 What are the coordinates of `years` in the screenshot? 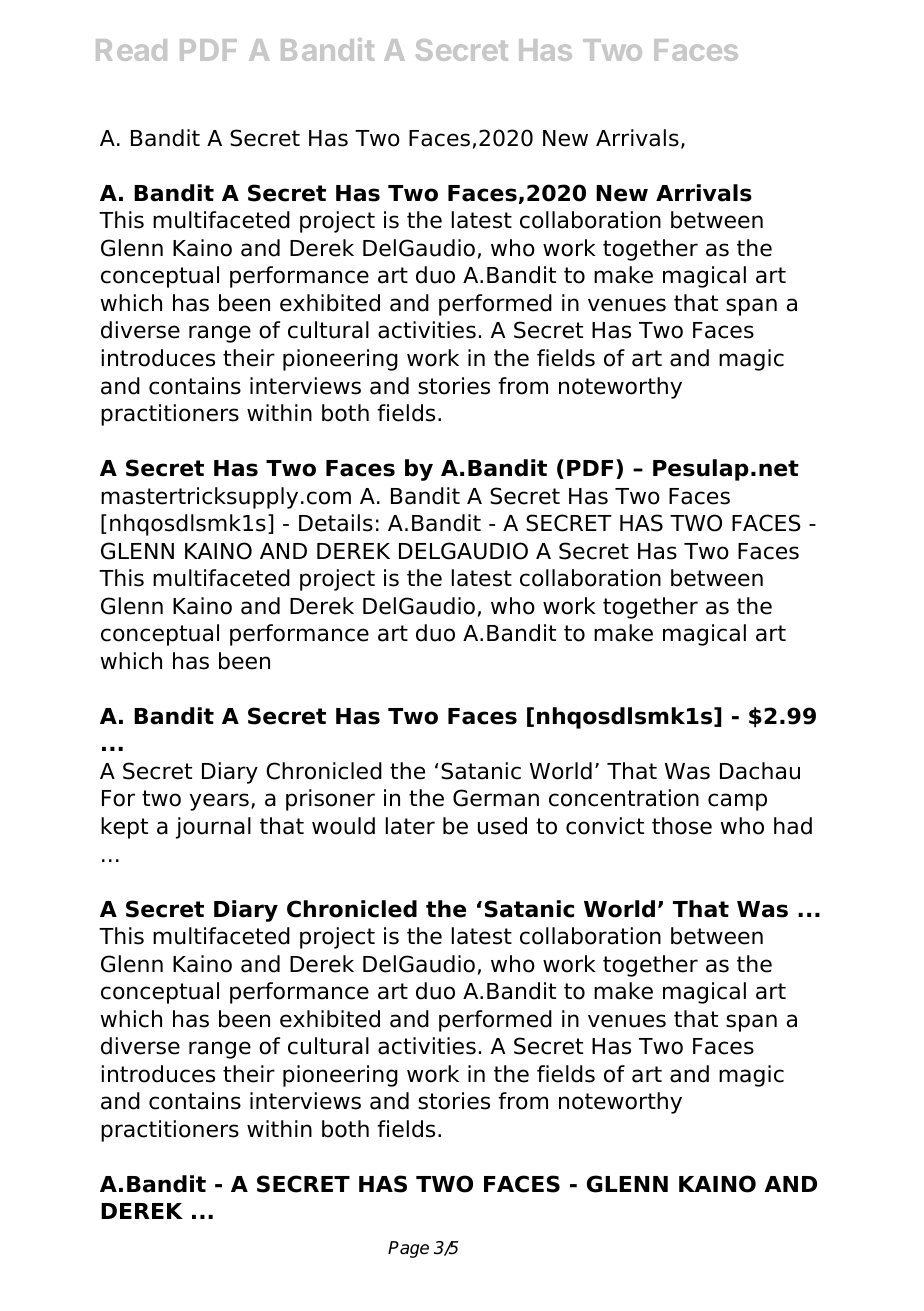 It's located at (219, 802).
